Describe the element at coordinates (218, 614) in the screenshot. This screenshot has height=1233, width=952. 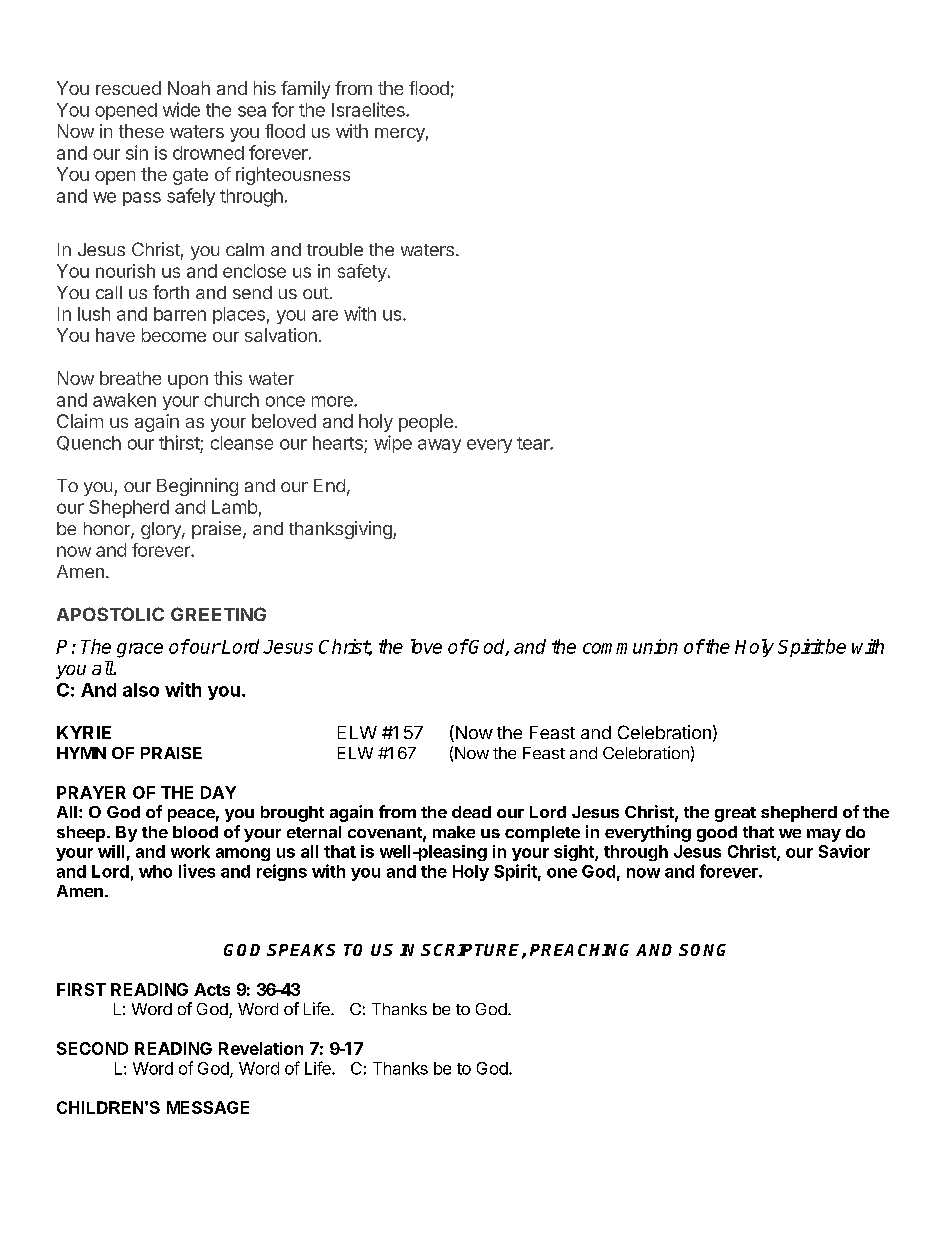
I see `GREETING` at that location.
